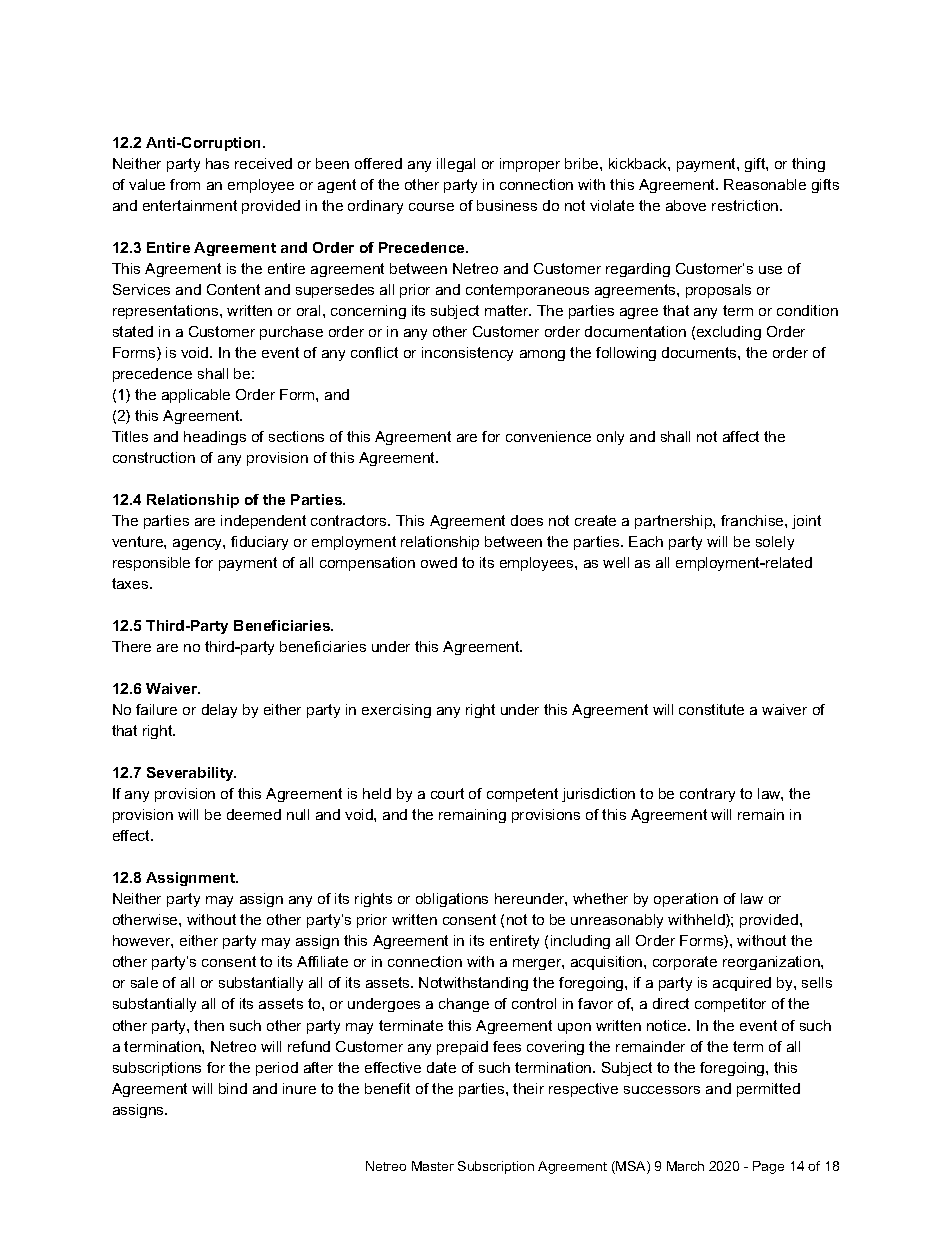  I want to click on deemed, so click(254, 814).
